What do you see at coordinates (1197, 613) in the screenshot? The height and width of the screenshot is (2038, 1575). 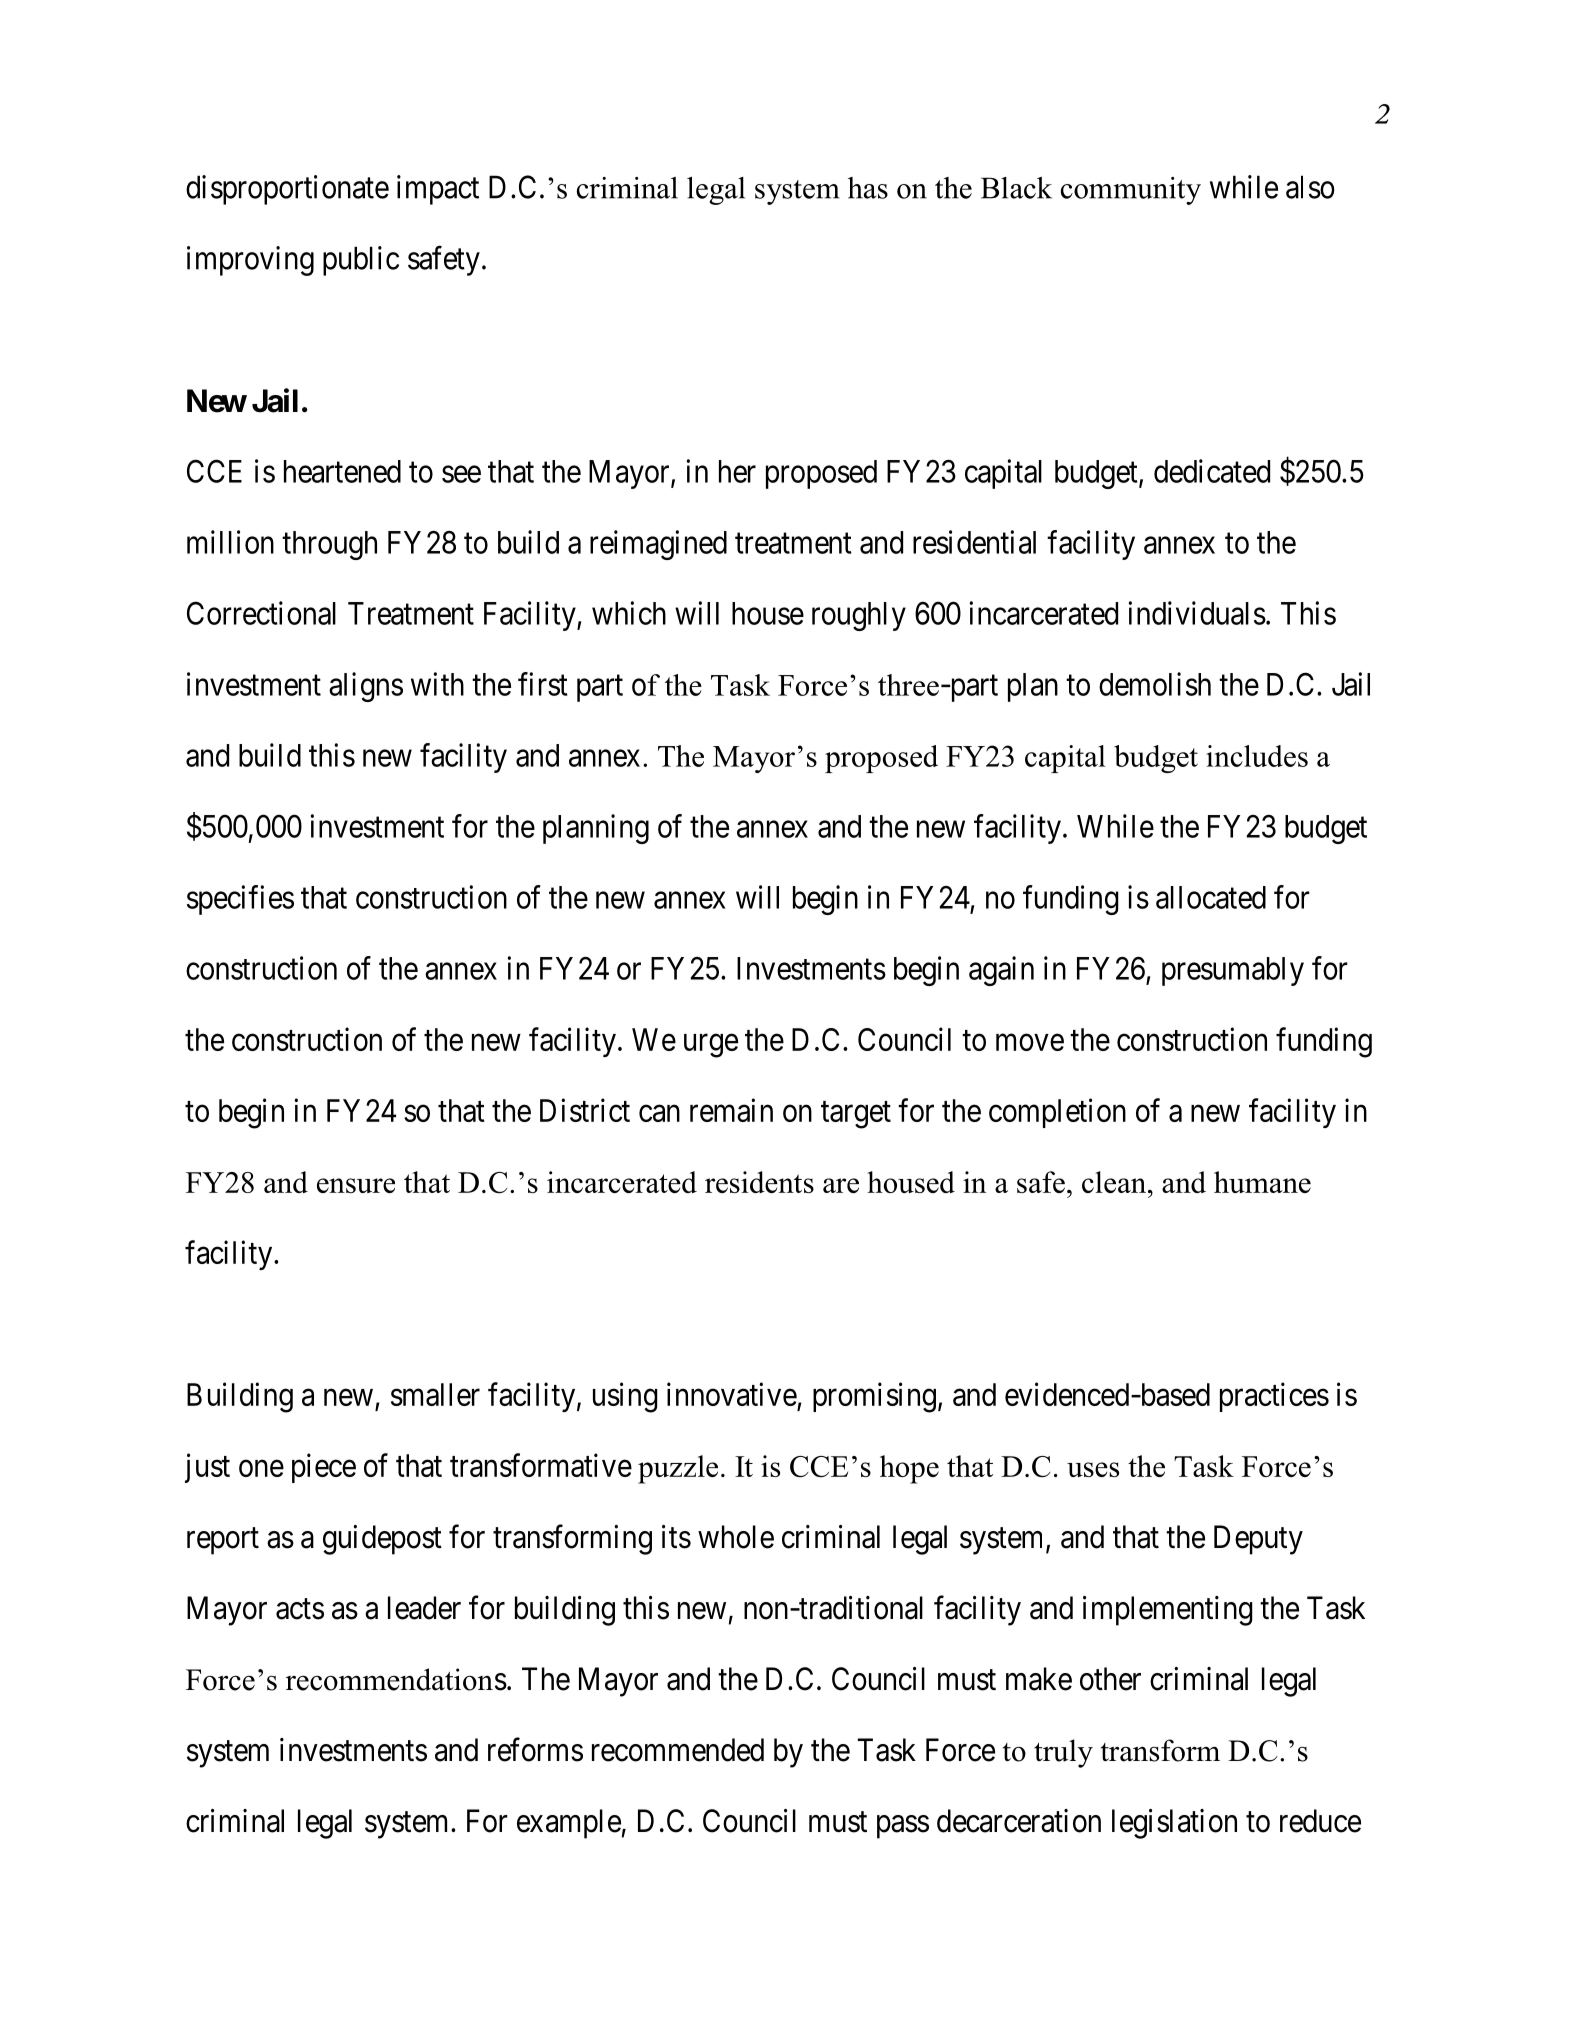 I see `individuals` at bounding box center [1197, 613].
